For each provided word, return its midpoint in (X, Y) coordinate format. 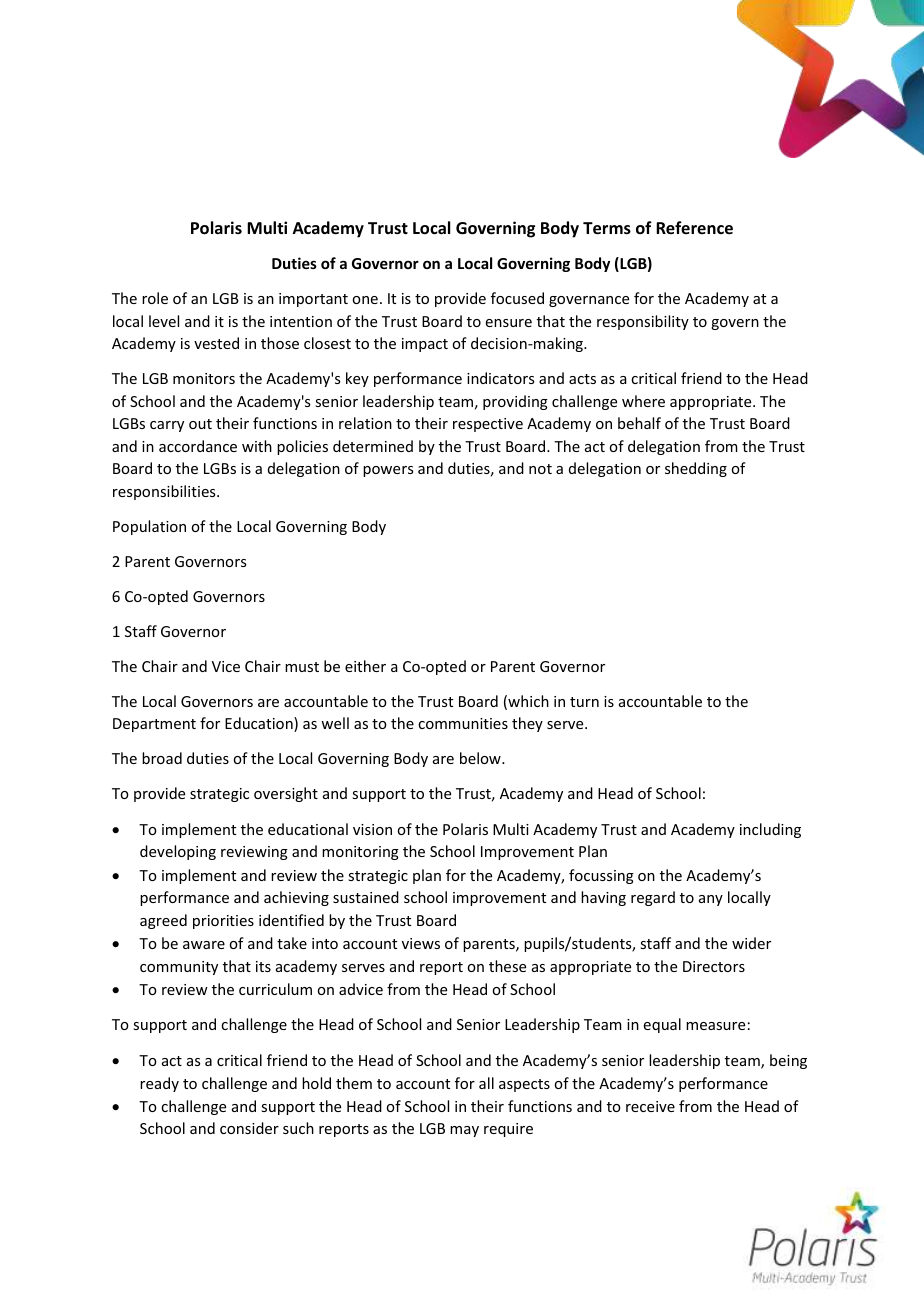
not (540, 469)
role (155, 298)
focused (517, 298)
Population (149, 527)
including (770, 830)
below (481, 758)
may (464, 1131)
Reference (694, 228)
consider (249, 1128)
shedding (696, 469)
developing (178, 852)
